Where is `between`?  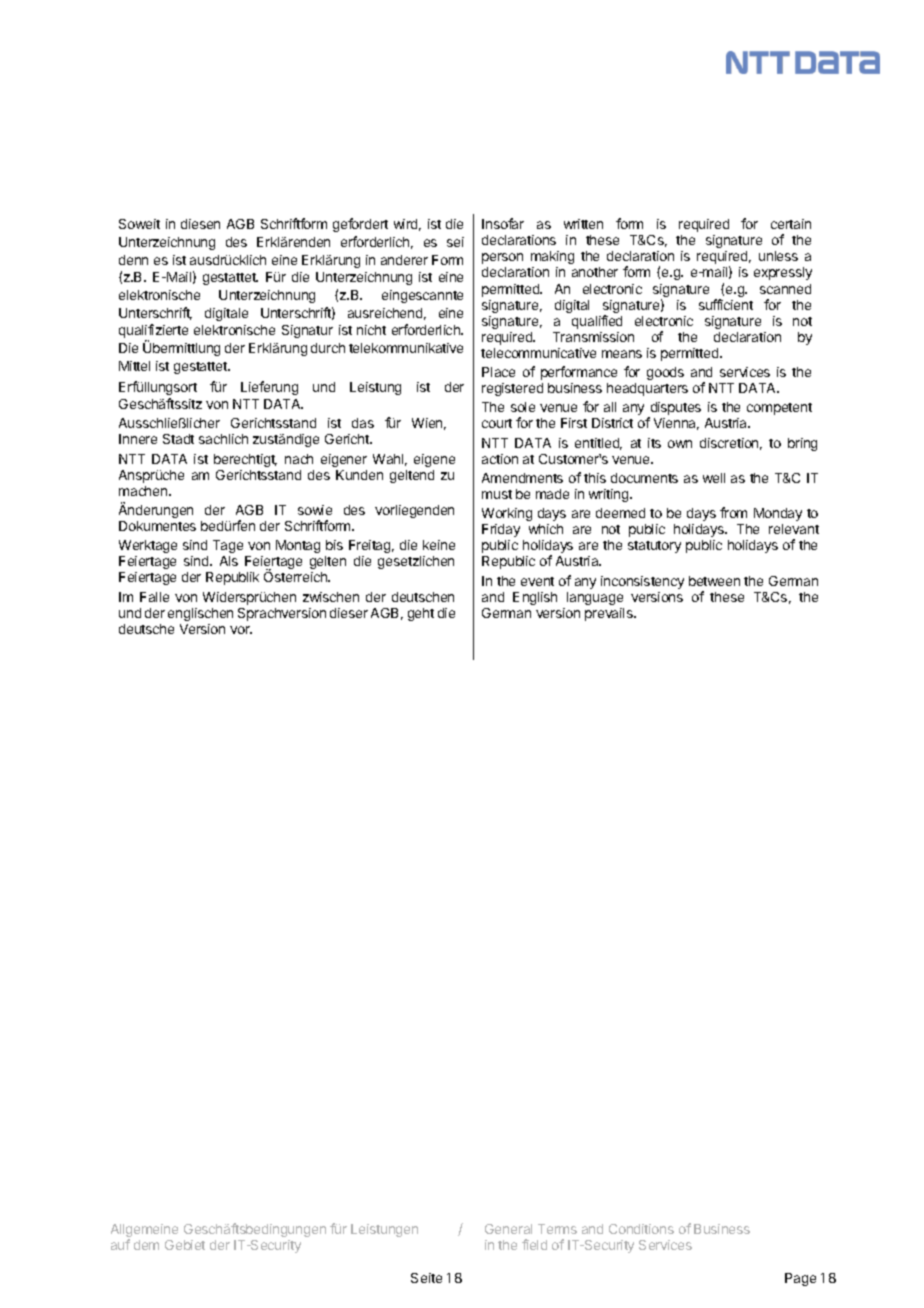 between is located at coordinates (714, 581).
